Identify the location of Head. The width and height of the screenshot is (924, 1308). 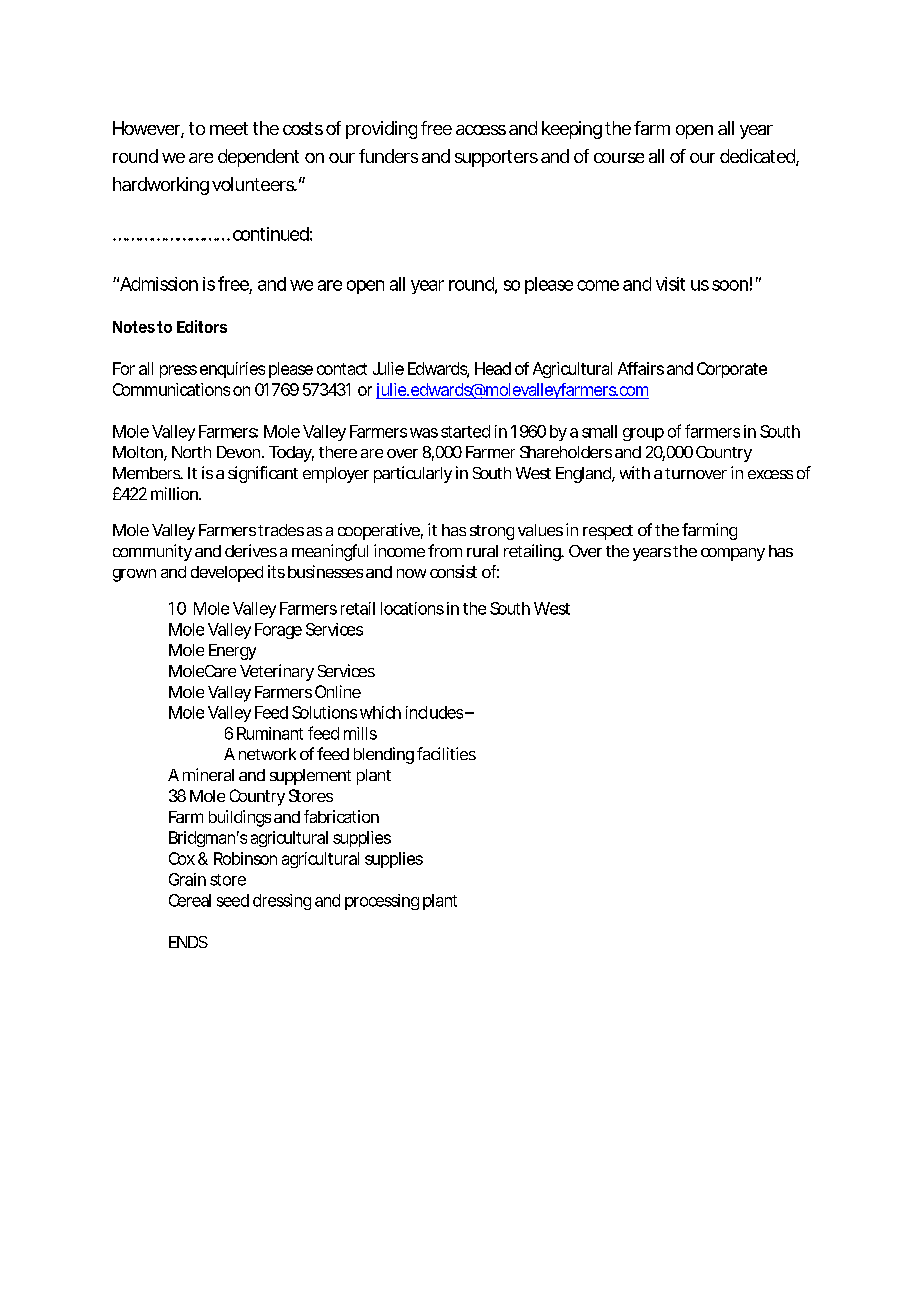
(493, 368).
